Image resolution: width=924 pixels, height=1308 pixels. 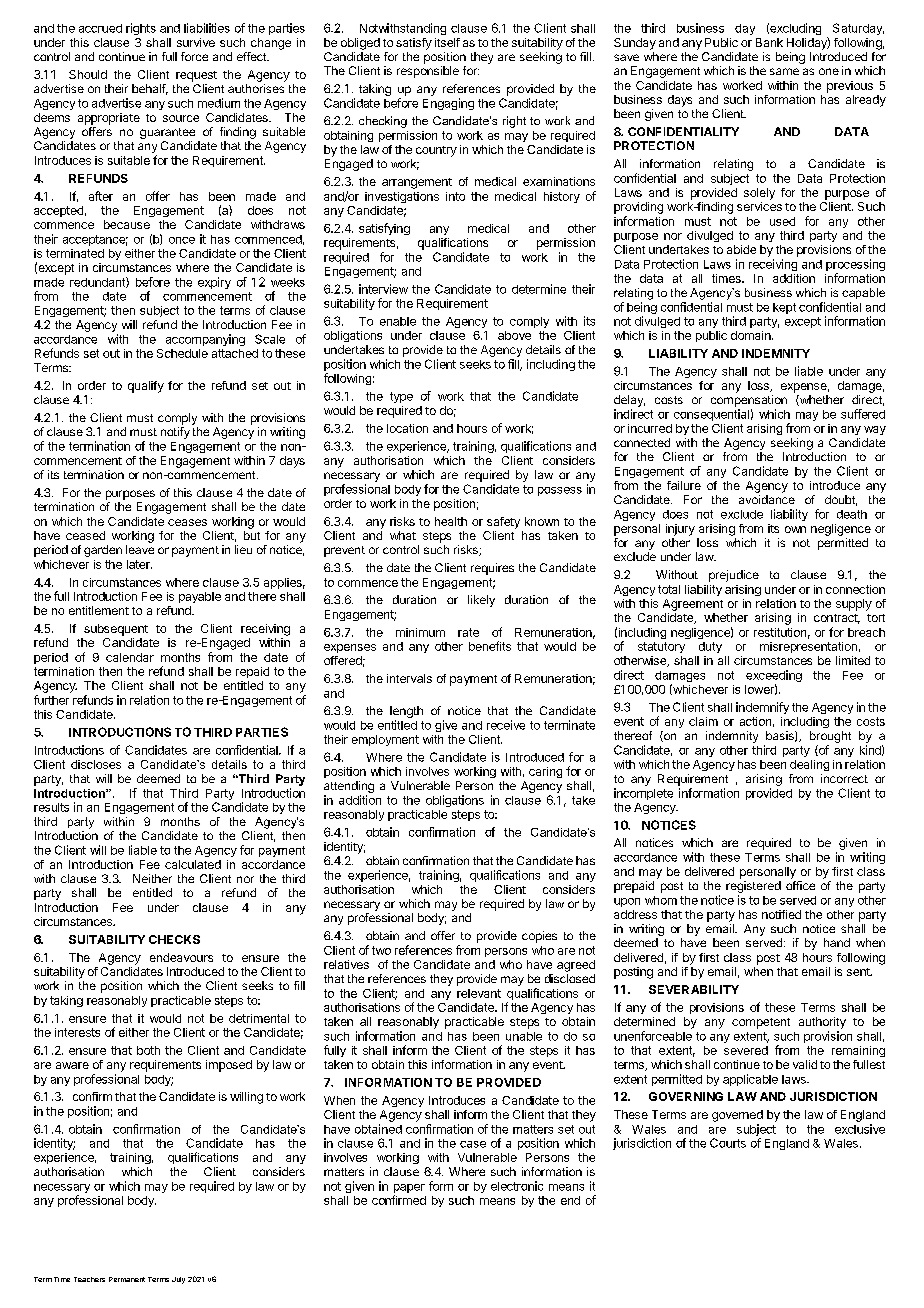 What do you see at coordinates (196, 76) in the screenshot?
I see `request` at bounding box center [196, 76].
